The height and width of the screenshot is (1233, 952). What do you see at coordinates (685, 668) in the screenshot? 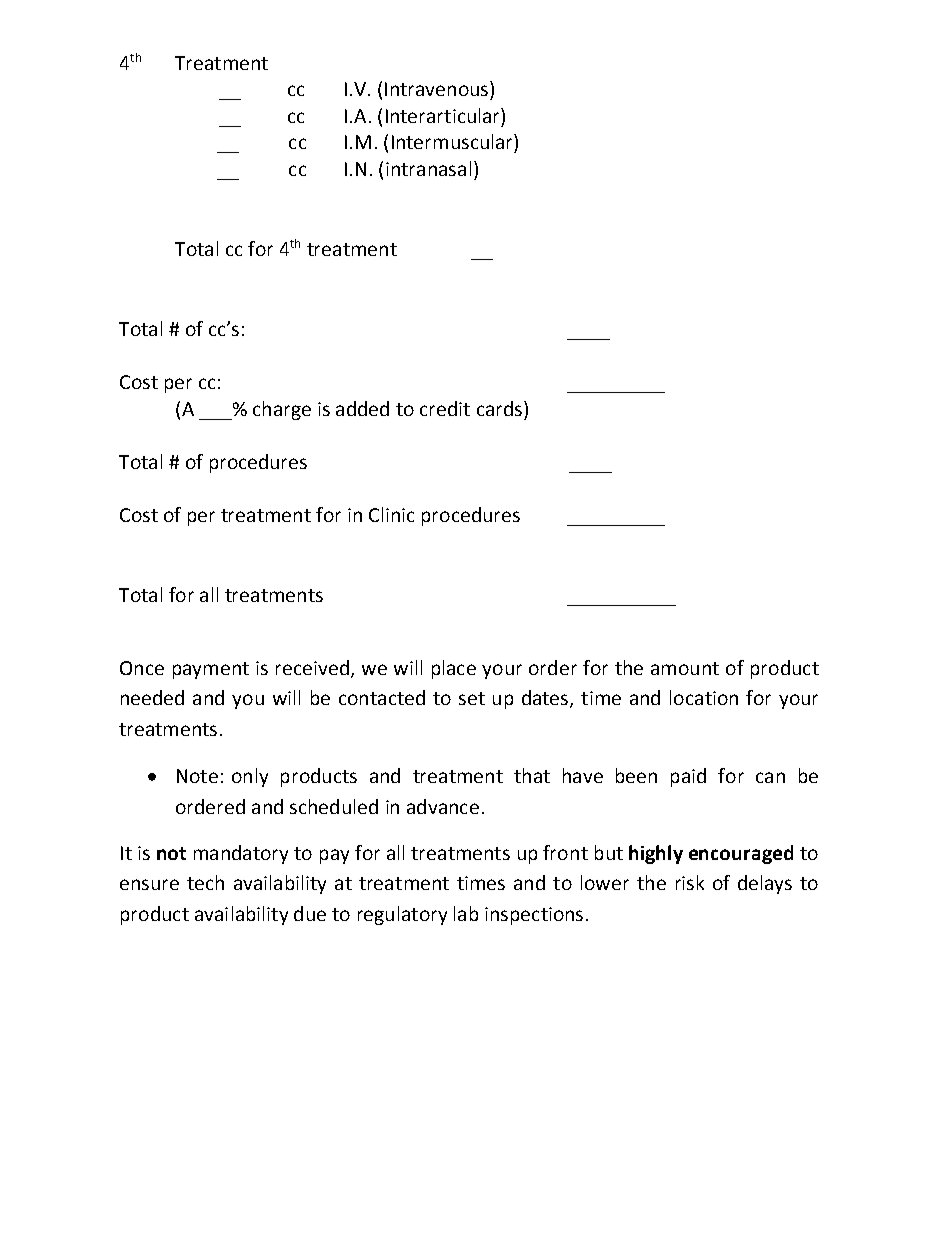
I see `amount` at bounding box center [685, 668].
